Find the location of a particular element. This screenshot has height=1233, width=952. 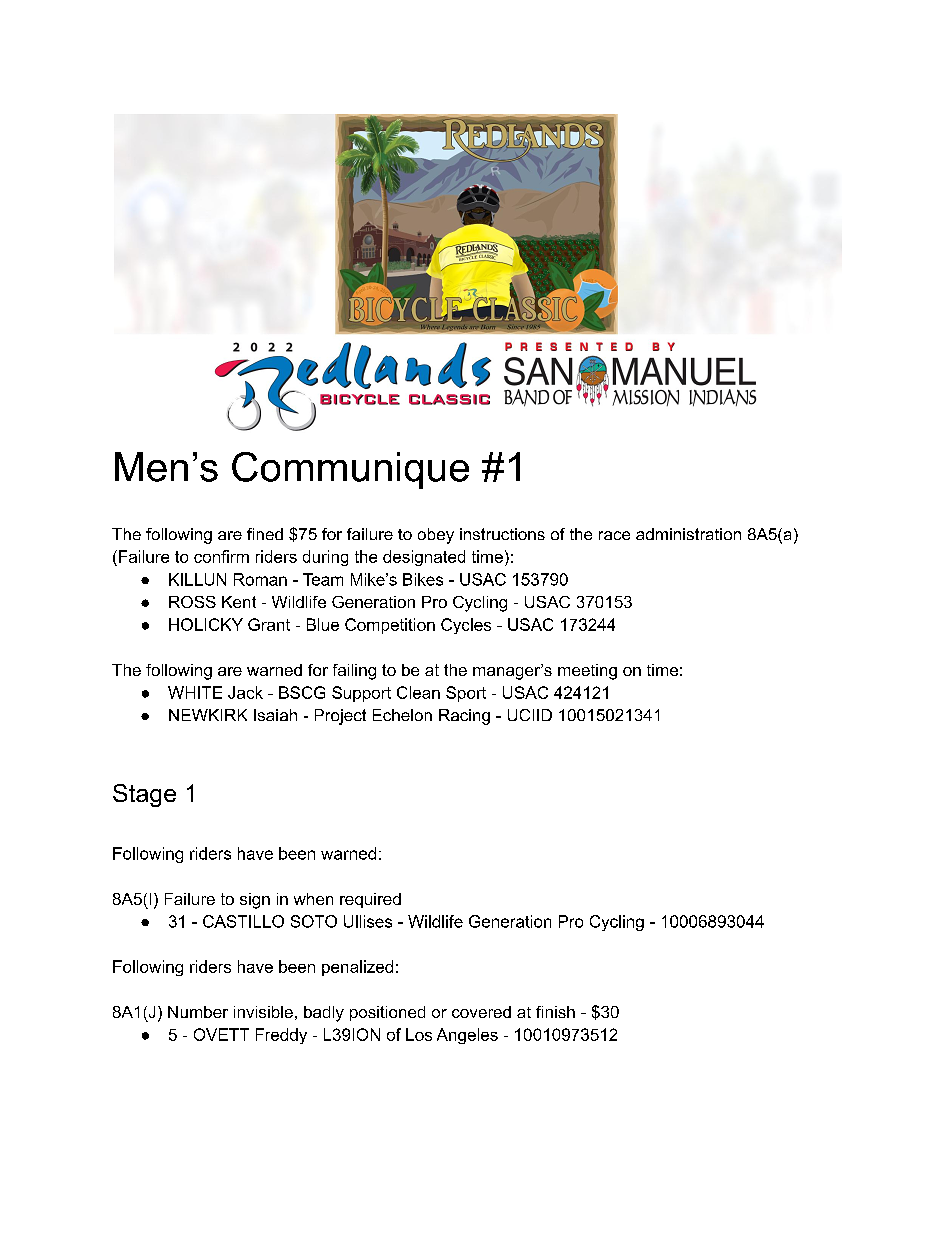

Los is located at coordinates (419, 1034).
